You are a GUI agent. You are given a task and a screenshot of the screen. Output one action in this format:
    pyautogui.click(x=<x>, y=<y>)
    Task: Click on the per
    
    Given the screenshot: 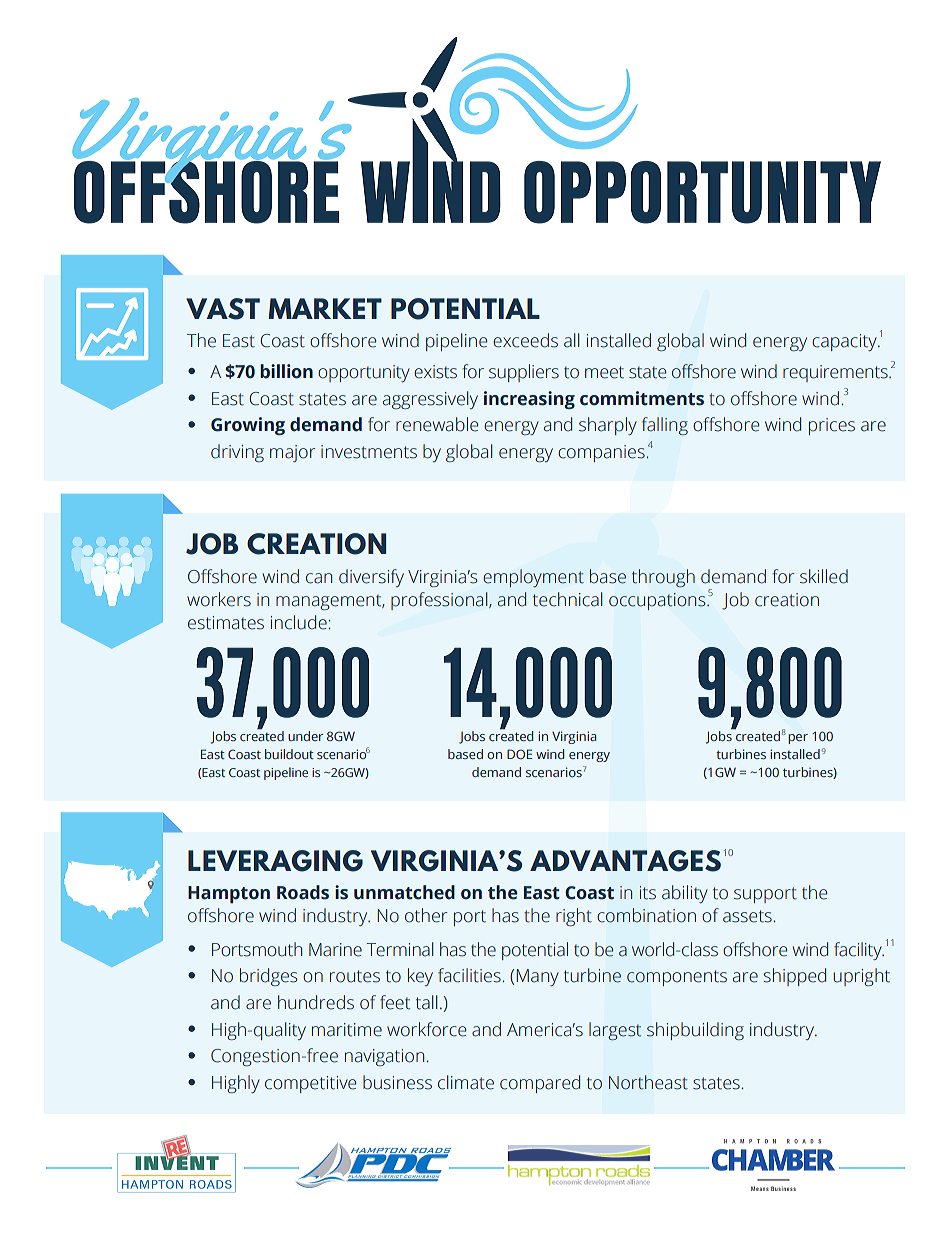 What is the action you would take?
    pyautogui.click(x=798, y=739)
